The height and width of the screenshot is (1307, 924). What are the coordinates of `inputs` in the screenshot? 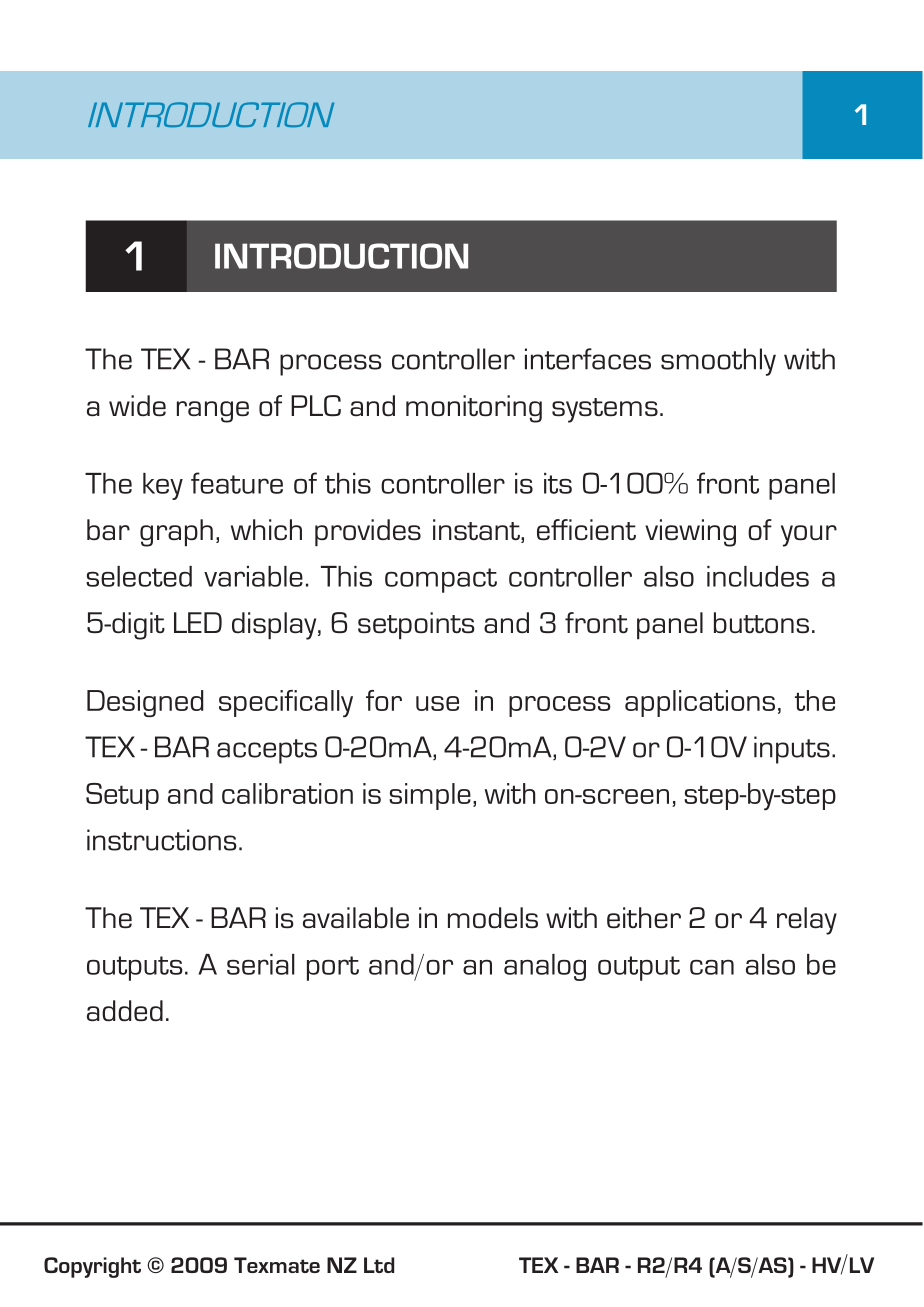 It's located at (792, 750).
